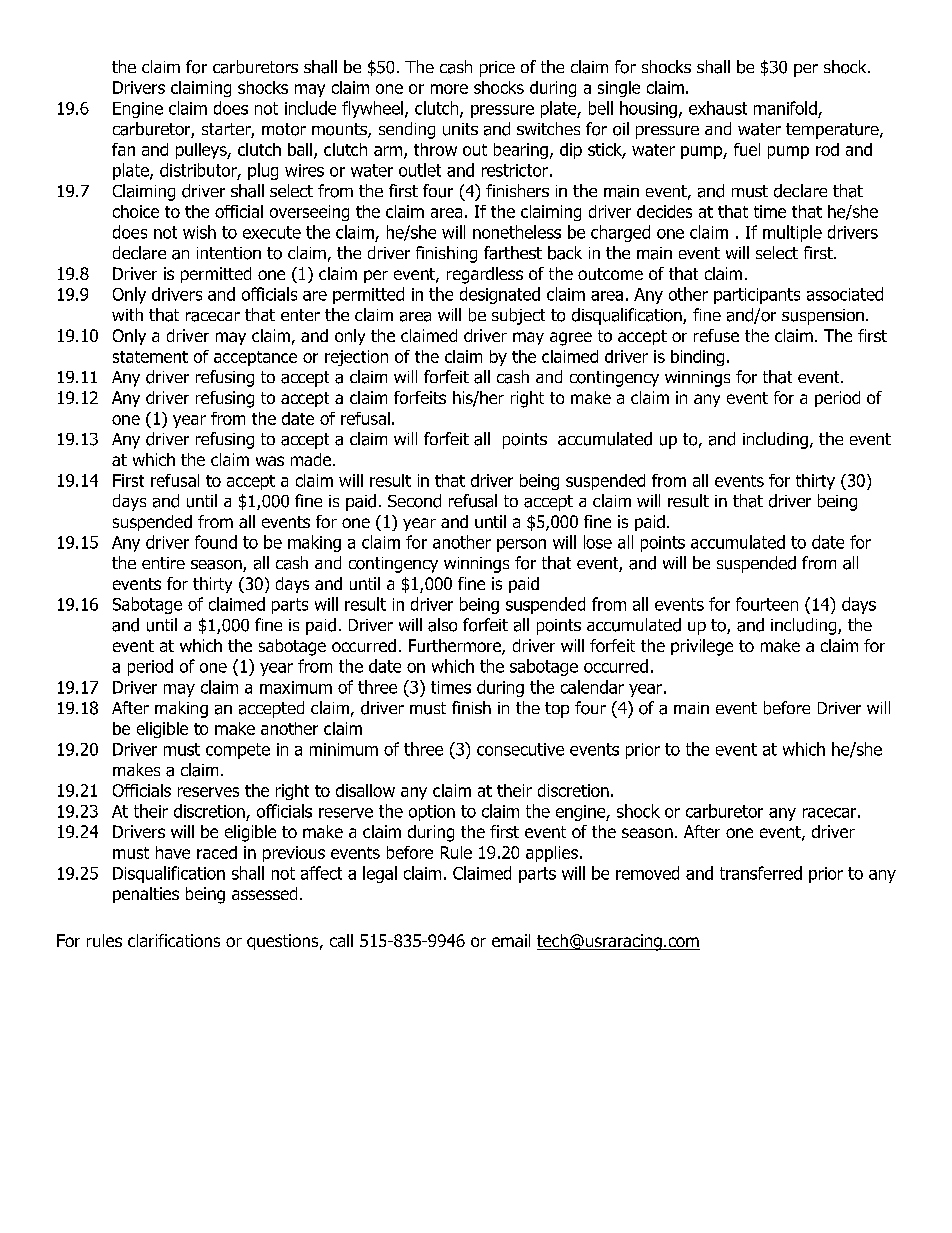 Image resolution: width=952 pixels, height=1233 pixels. What do you see at coordinates (284, 129) in the document?
I see `motor` at bounding box center [284, 129].
